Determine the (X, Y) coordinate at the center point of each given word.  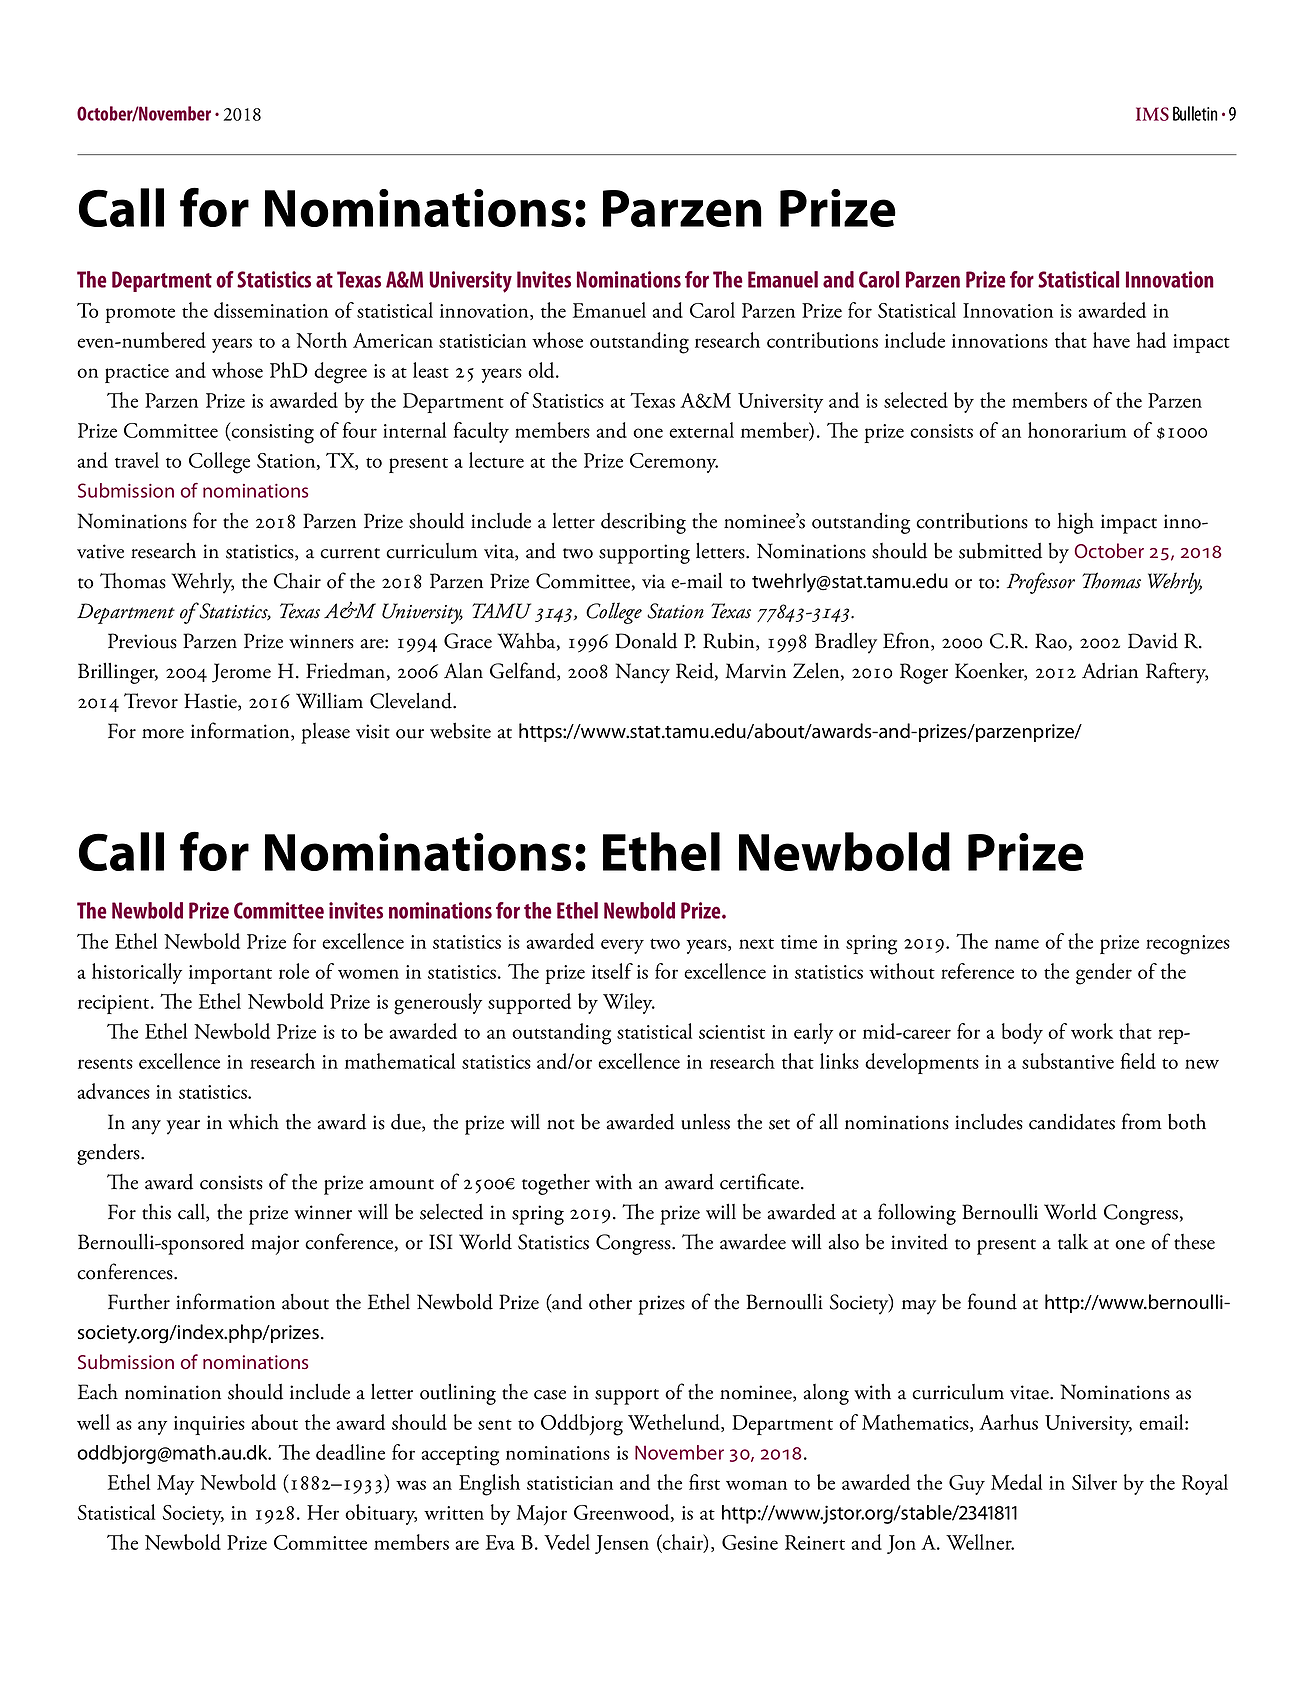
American (393, 340)
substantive (1068, 1061)
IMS (1152, 114)
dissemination (271, 310)
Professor (1041, 583)
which (253, 1122)
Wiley (629, 1003)
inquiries (209, 1425)
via (653, 581)
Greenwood (623, 1513)
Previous (142, 641)
